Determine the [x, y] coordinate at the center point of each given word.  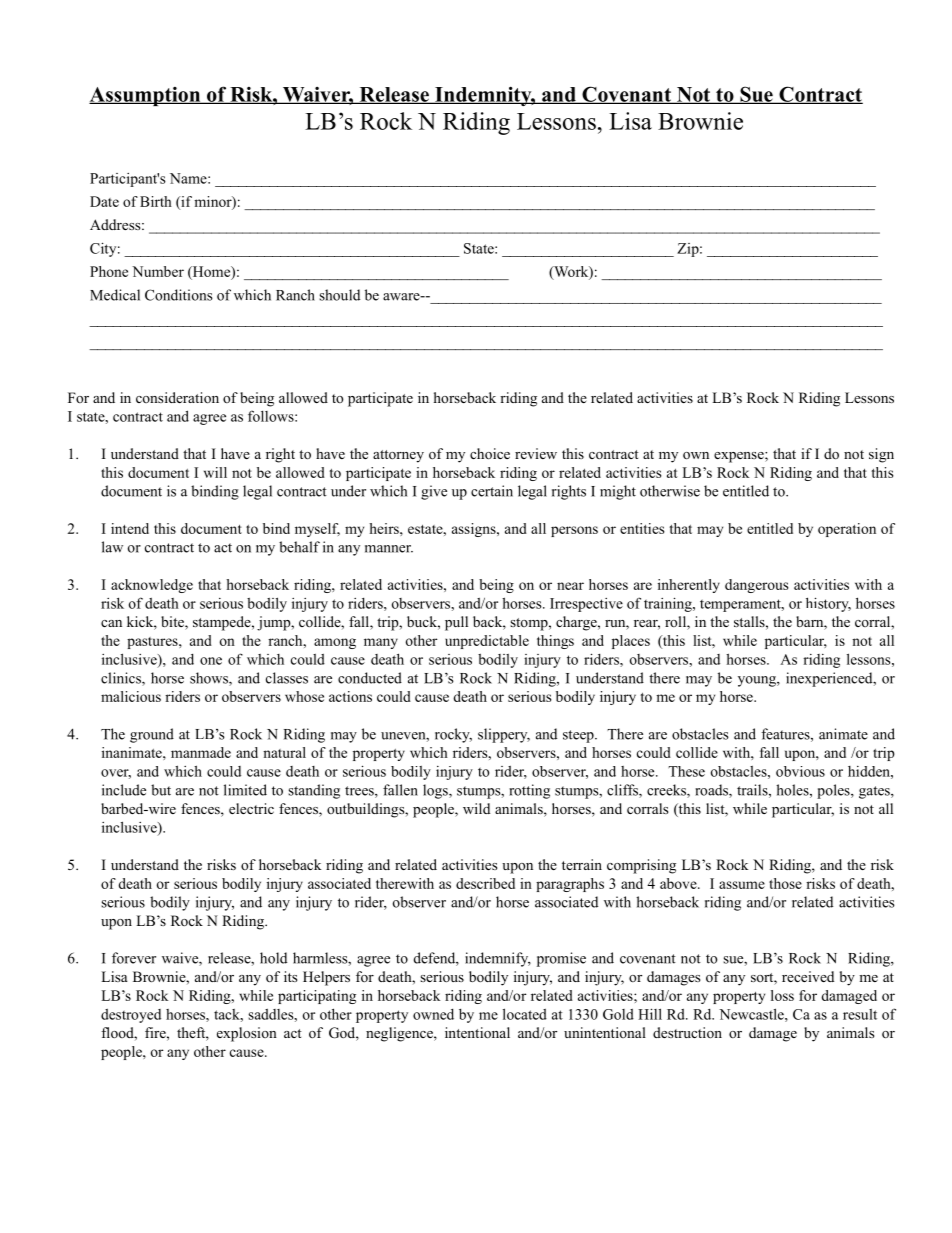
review [536, 453]
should [339, 295]
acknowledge [152, 586]
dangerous [756, 586]
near [570, 586]
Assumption [146, 96]
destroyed [131, 1016]
